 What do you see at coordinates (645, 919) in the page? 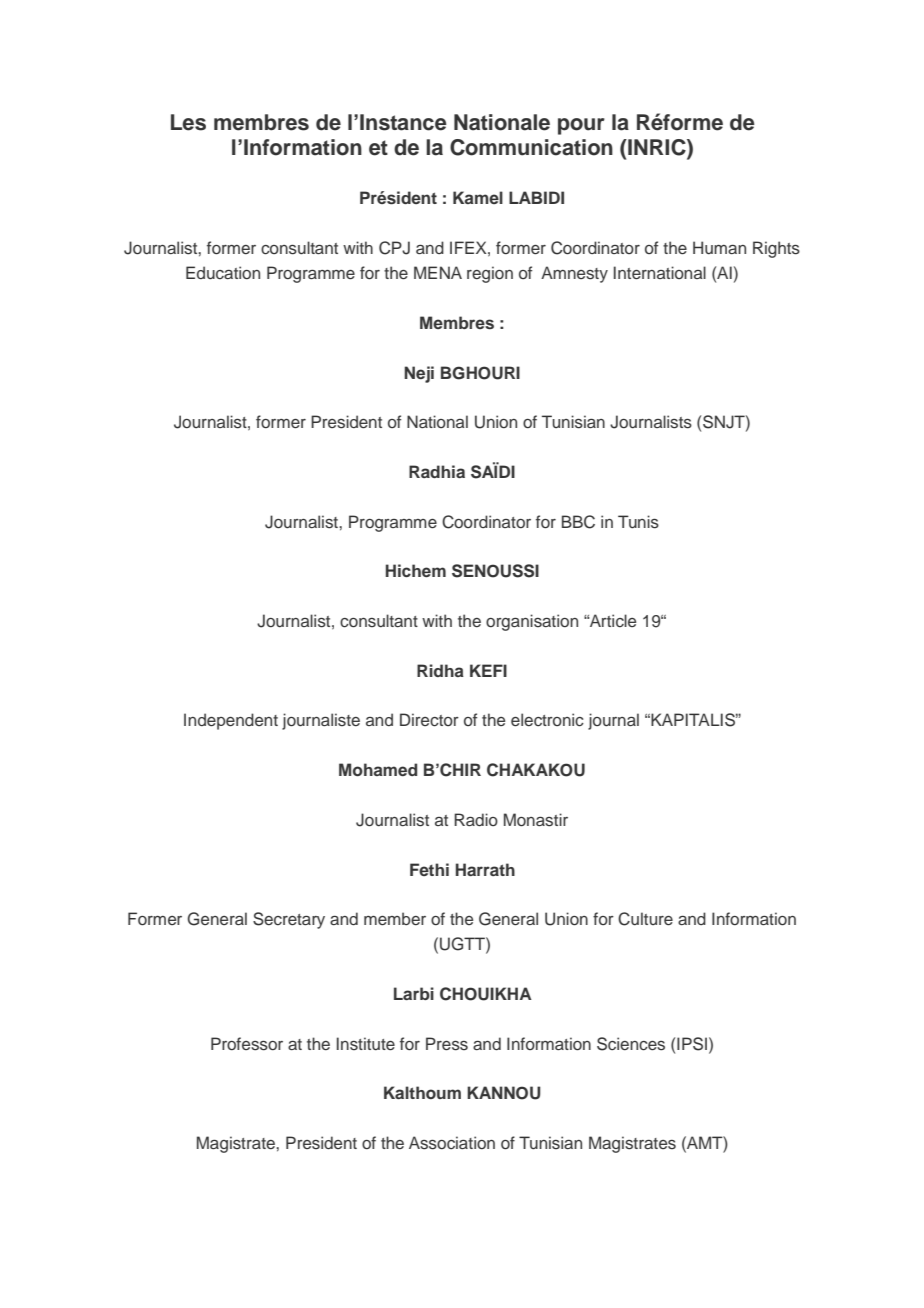
I see `Culture` at bounding box center [645, 919].
